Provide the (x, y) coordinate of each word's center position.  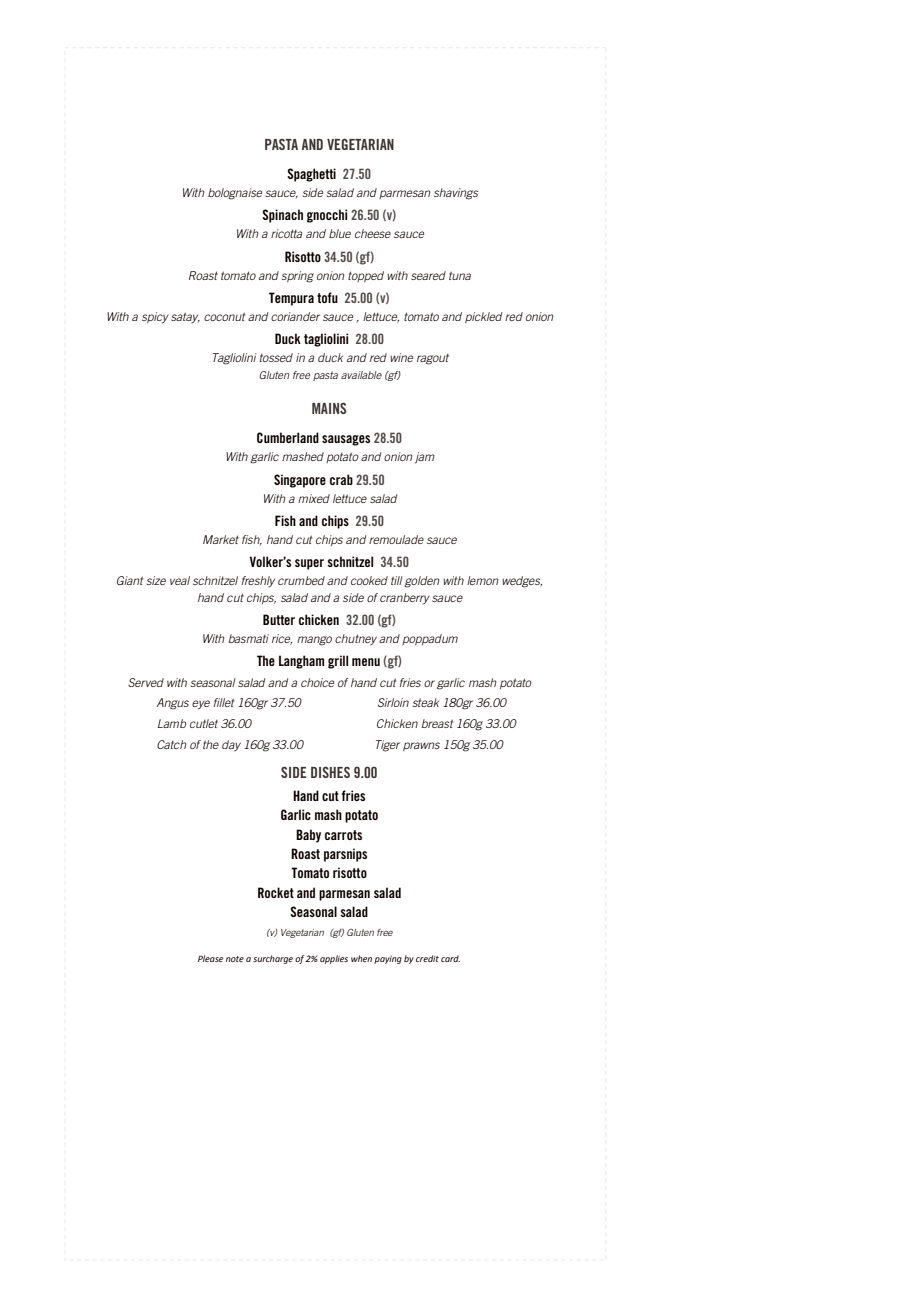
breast (437, 723)
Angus (172, 704)
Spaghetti (311, 175)
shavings (456, 194)
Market (221, 539)
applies (334, 959)
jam (425, 458)
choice (317, 682)
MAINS (329, 408)
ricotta (286, 233)
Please (211, 958)
